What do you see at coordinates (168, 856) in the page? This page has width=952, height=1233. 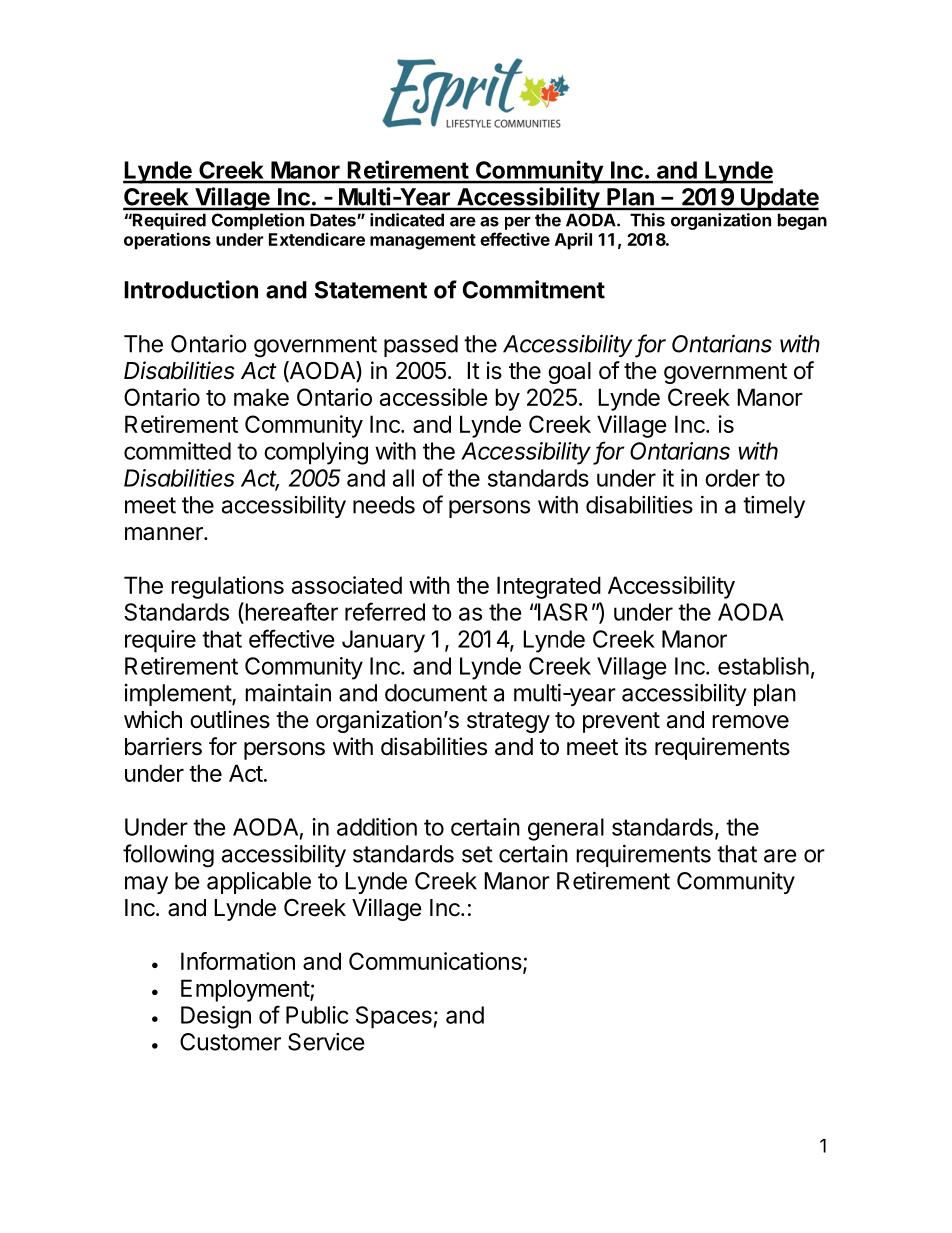 I see `following` at bounding box center [168, 856].
